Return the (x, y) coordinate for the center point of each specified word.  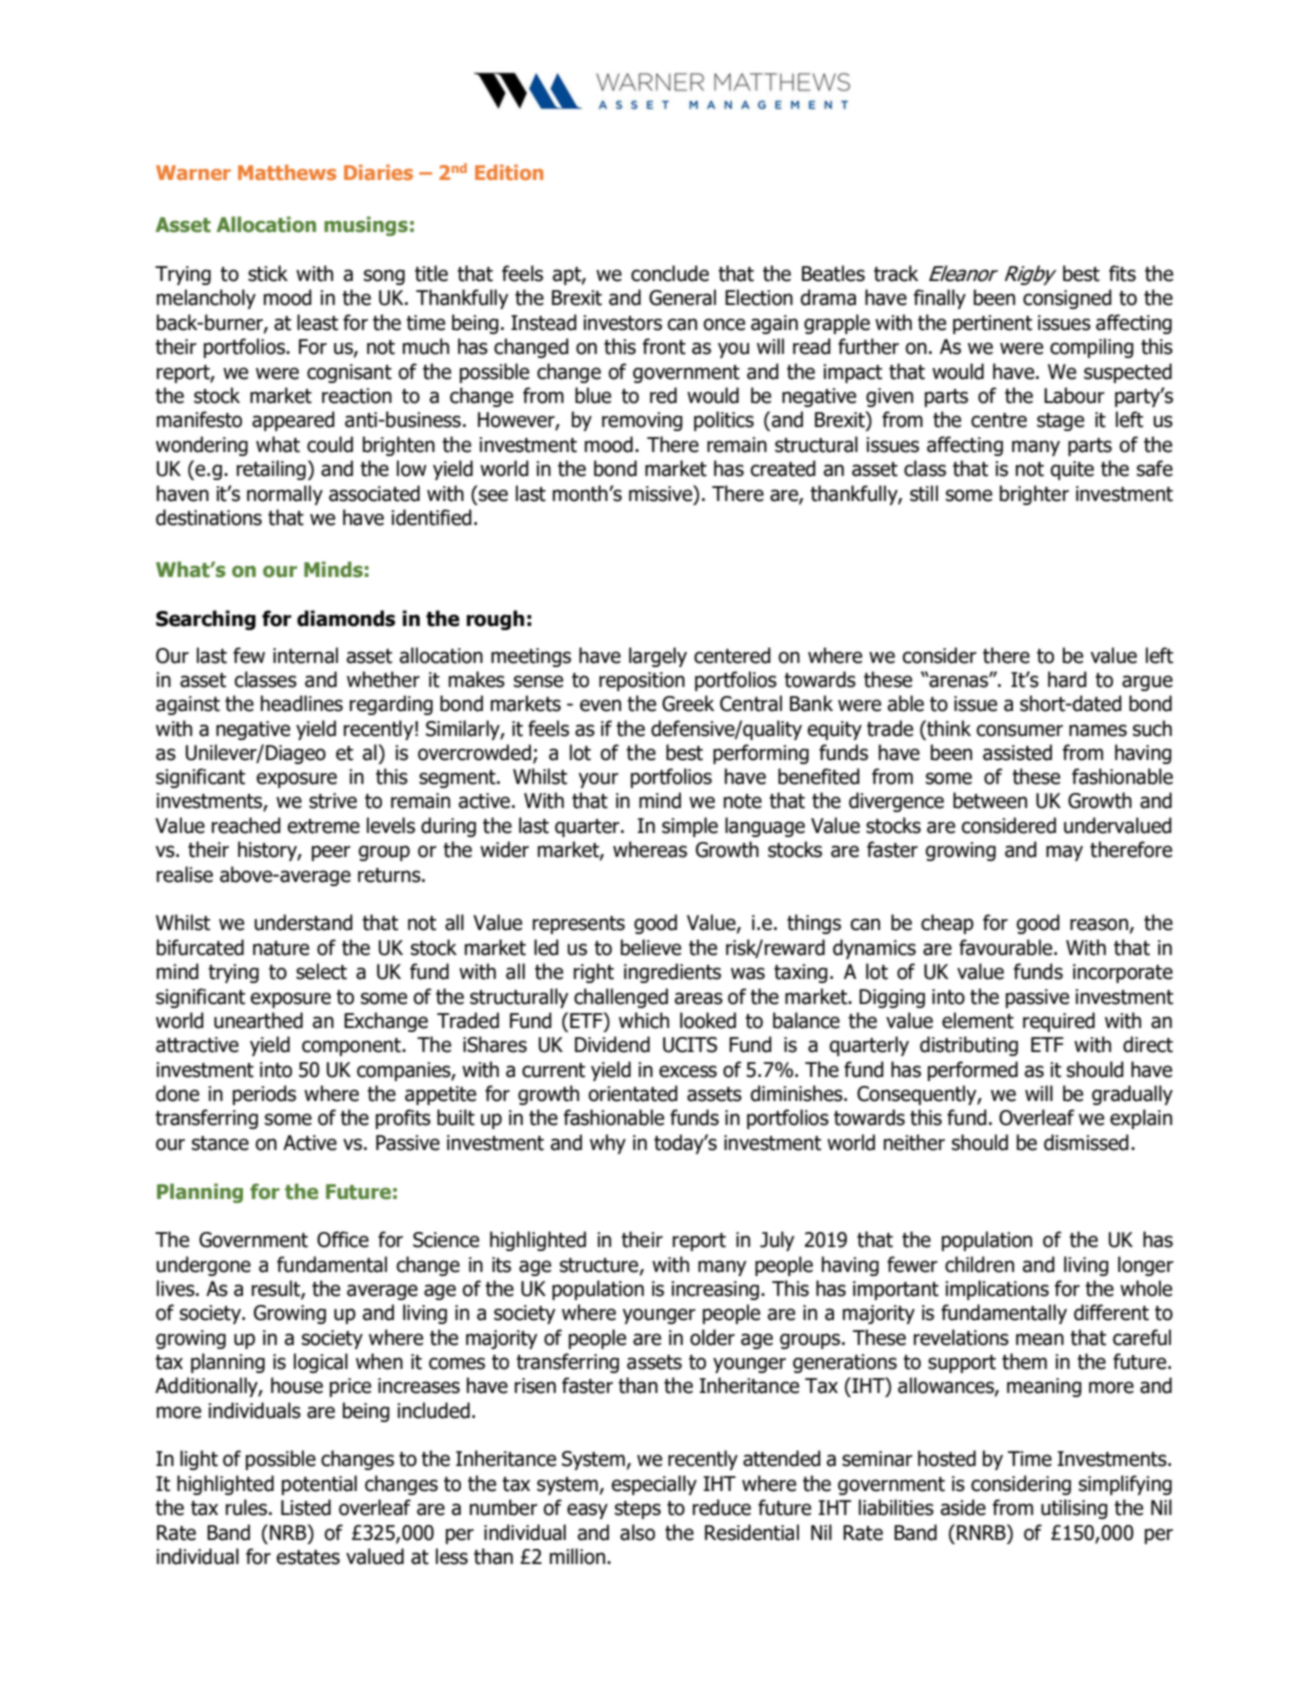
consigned (1067, 299)
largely (658, 657)
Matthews (287, 172)
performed (973, 1071)
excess (688, 1071)
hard (1067, 679)
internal (305, 655)
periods (264, 1095)
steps (638, 1510)
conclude (670, 273)
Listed (306, 1507)
